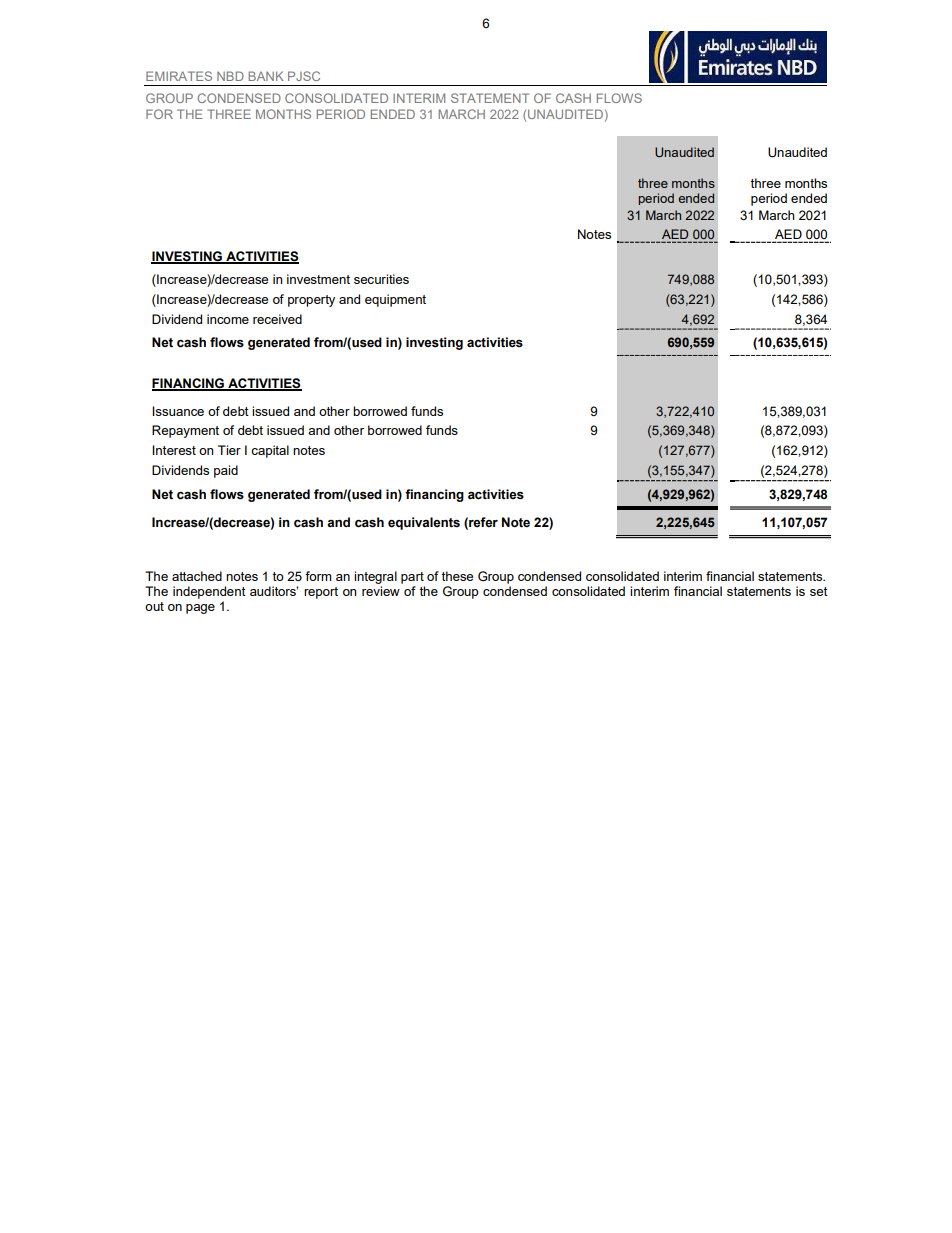 The height and width of the screenshot is (1233, 952). I want to click on BANK, so click(266, 76).
